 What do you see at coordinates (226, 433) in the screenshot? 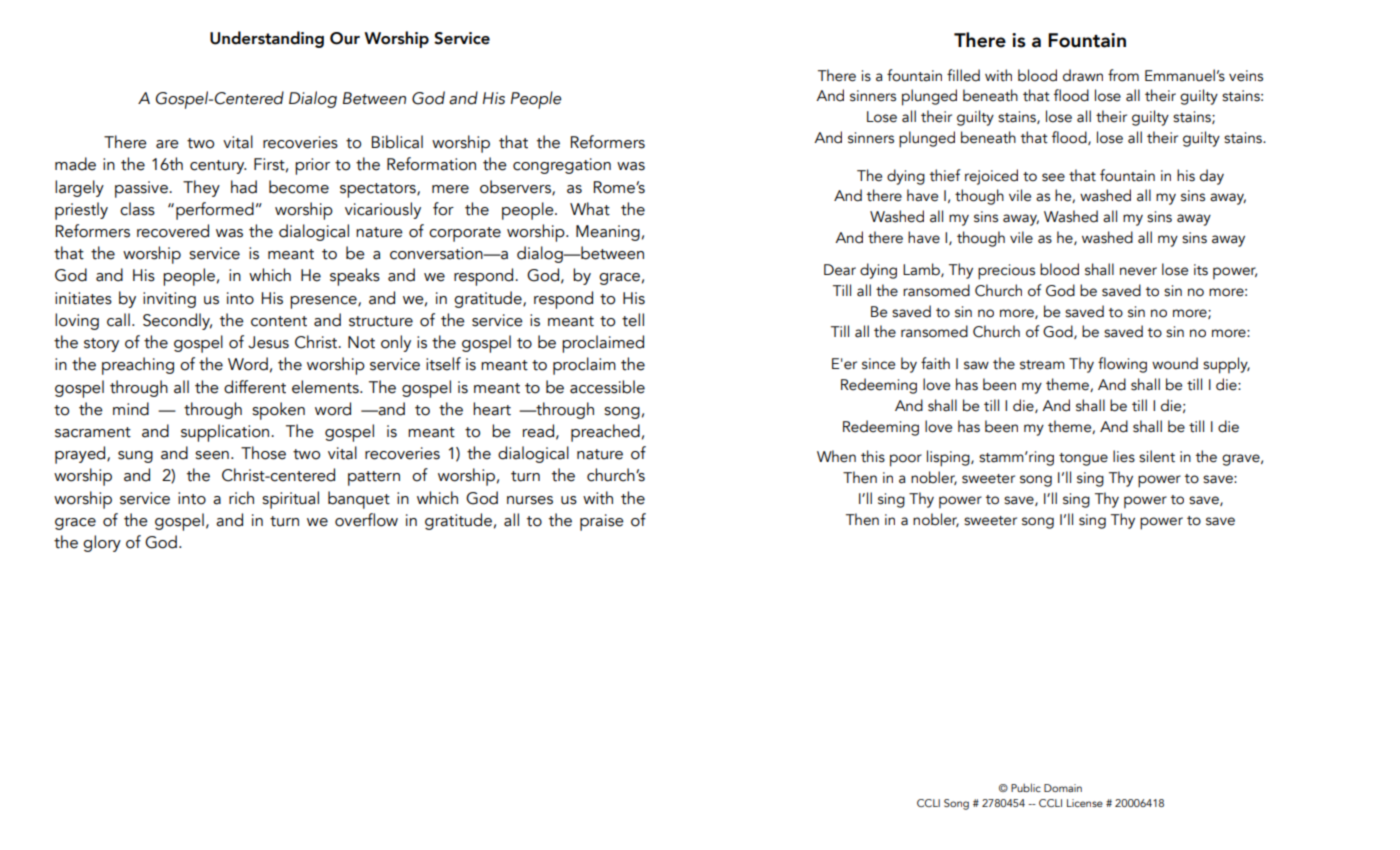
I see `supplication` at bounding box center [226, 433].
